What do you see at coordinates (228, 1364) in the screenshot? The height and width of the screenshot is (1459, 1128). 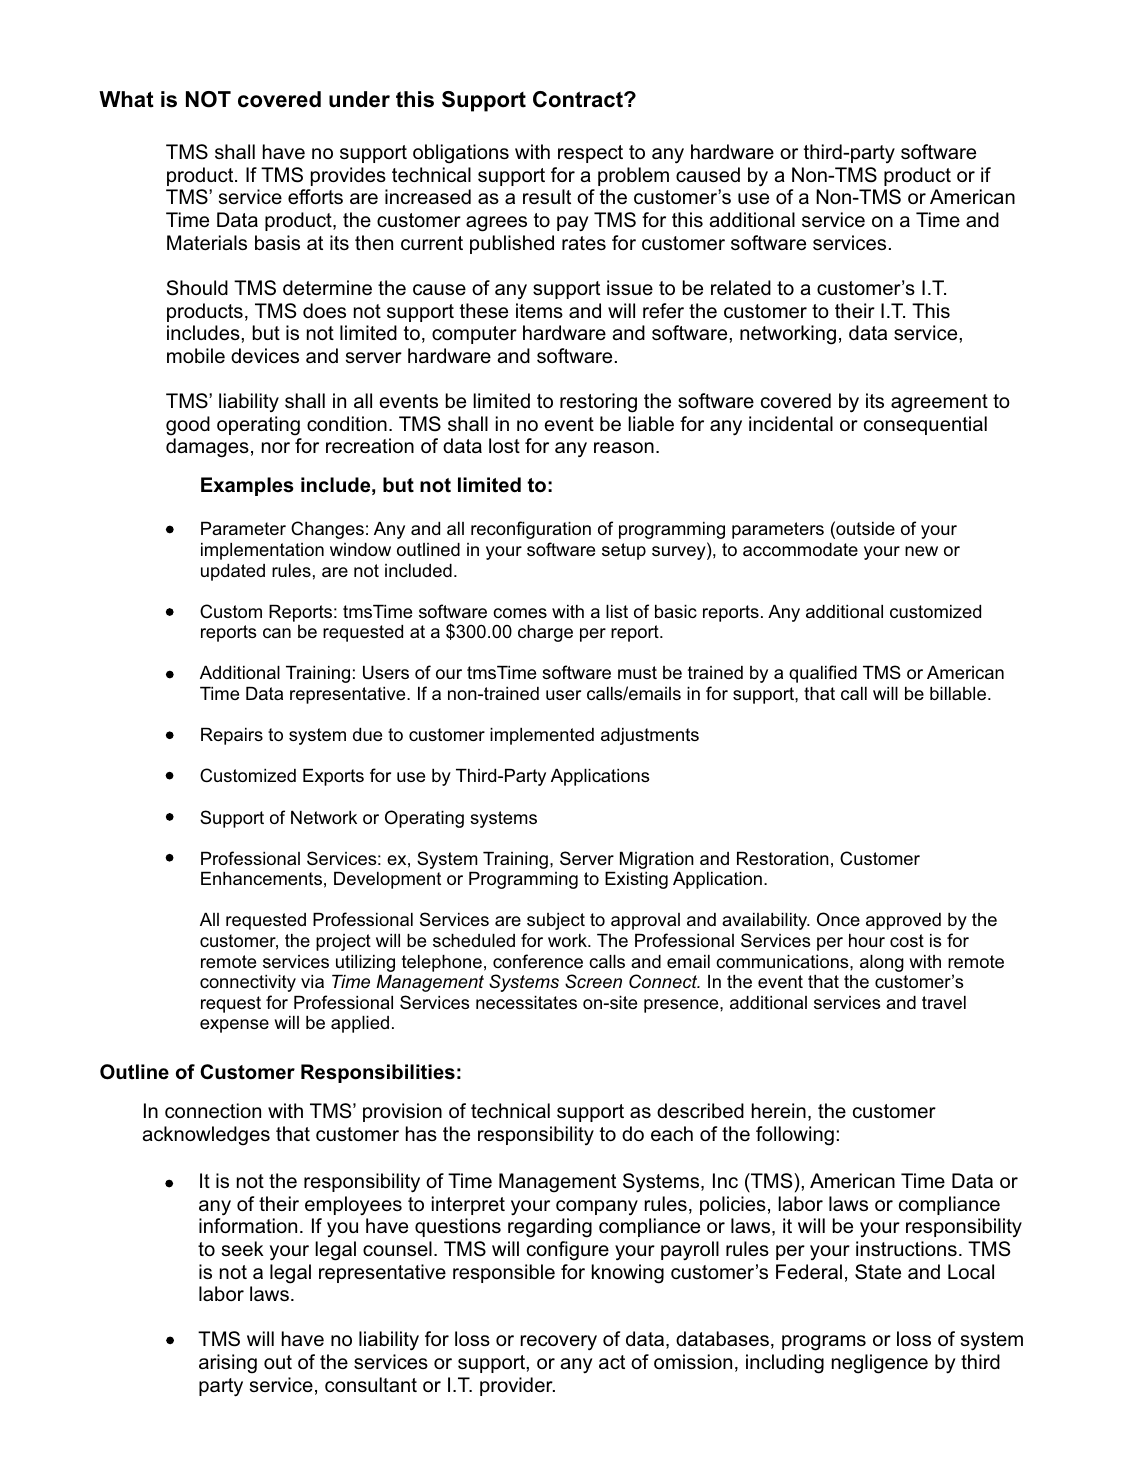 I see `arising` at bounding box center [228, 1364].
